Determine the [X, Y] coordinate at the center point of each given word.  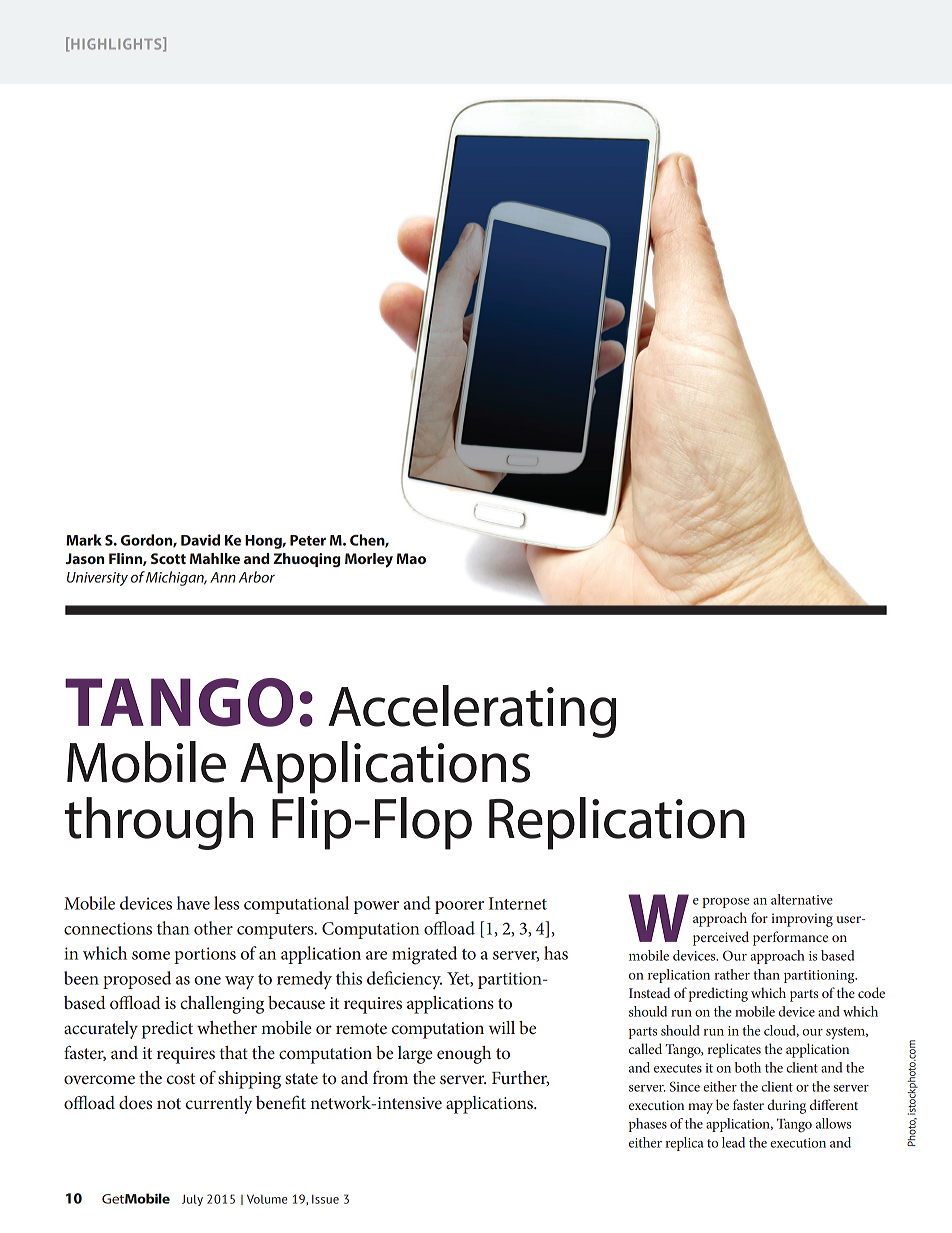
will [502, 1027]
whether [227, 1027]
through [159, 823]
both [748, 1067]
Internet [518, 903]
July [192, 1200]
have [193, 903]
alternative [802, 899]
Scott [168, 558]
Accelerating [472, 711]
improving [802, 920]
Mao [411, 558]
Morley [369, 560]
